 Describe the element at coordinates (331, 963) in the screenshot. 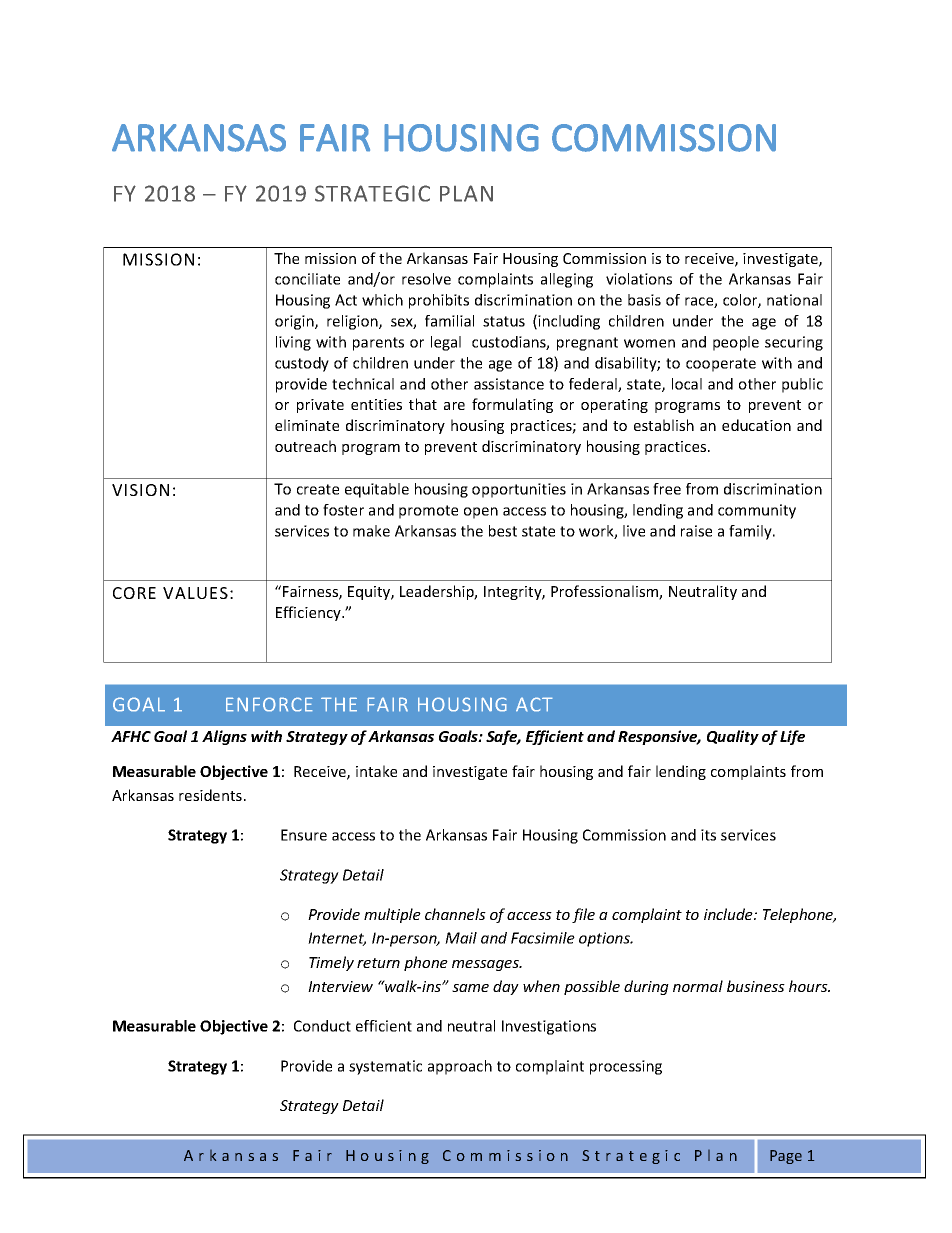

I see `Timely` at that location.
